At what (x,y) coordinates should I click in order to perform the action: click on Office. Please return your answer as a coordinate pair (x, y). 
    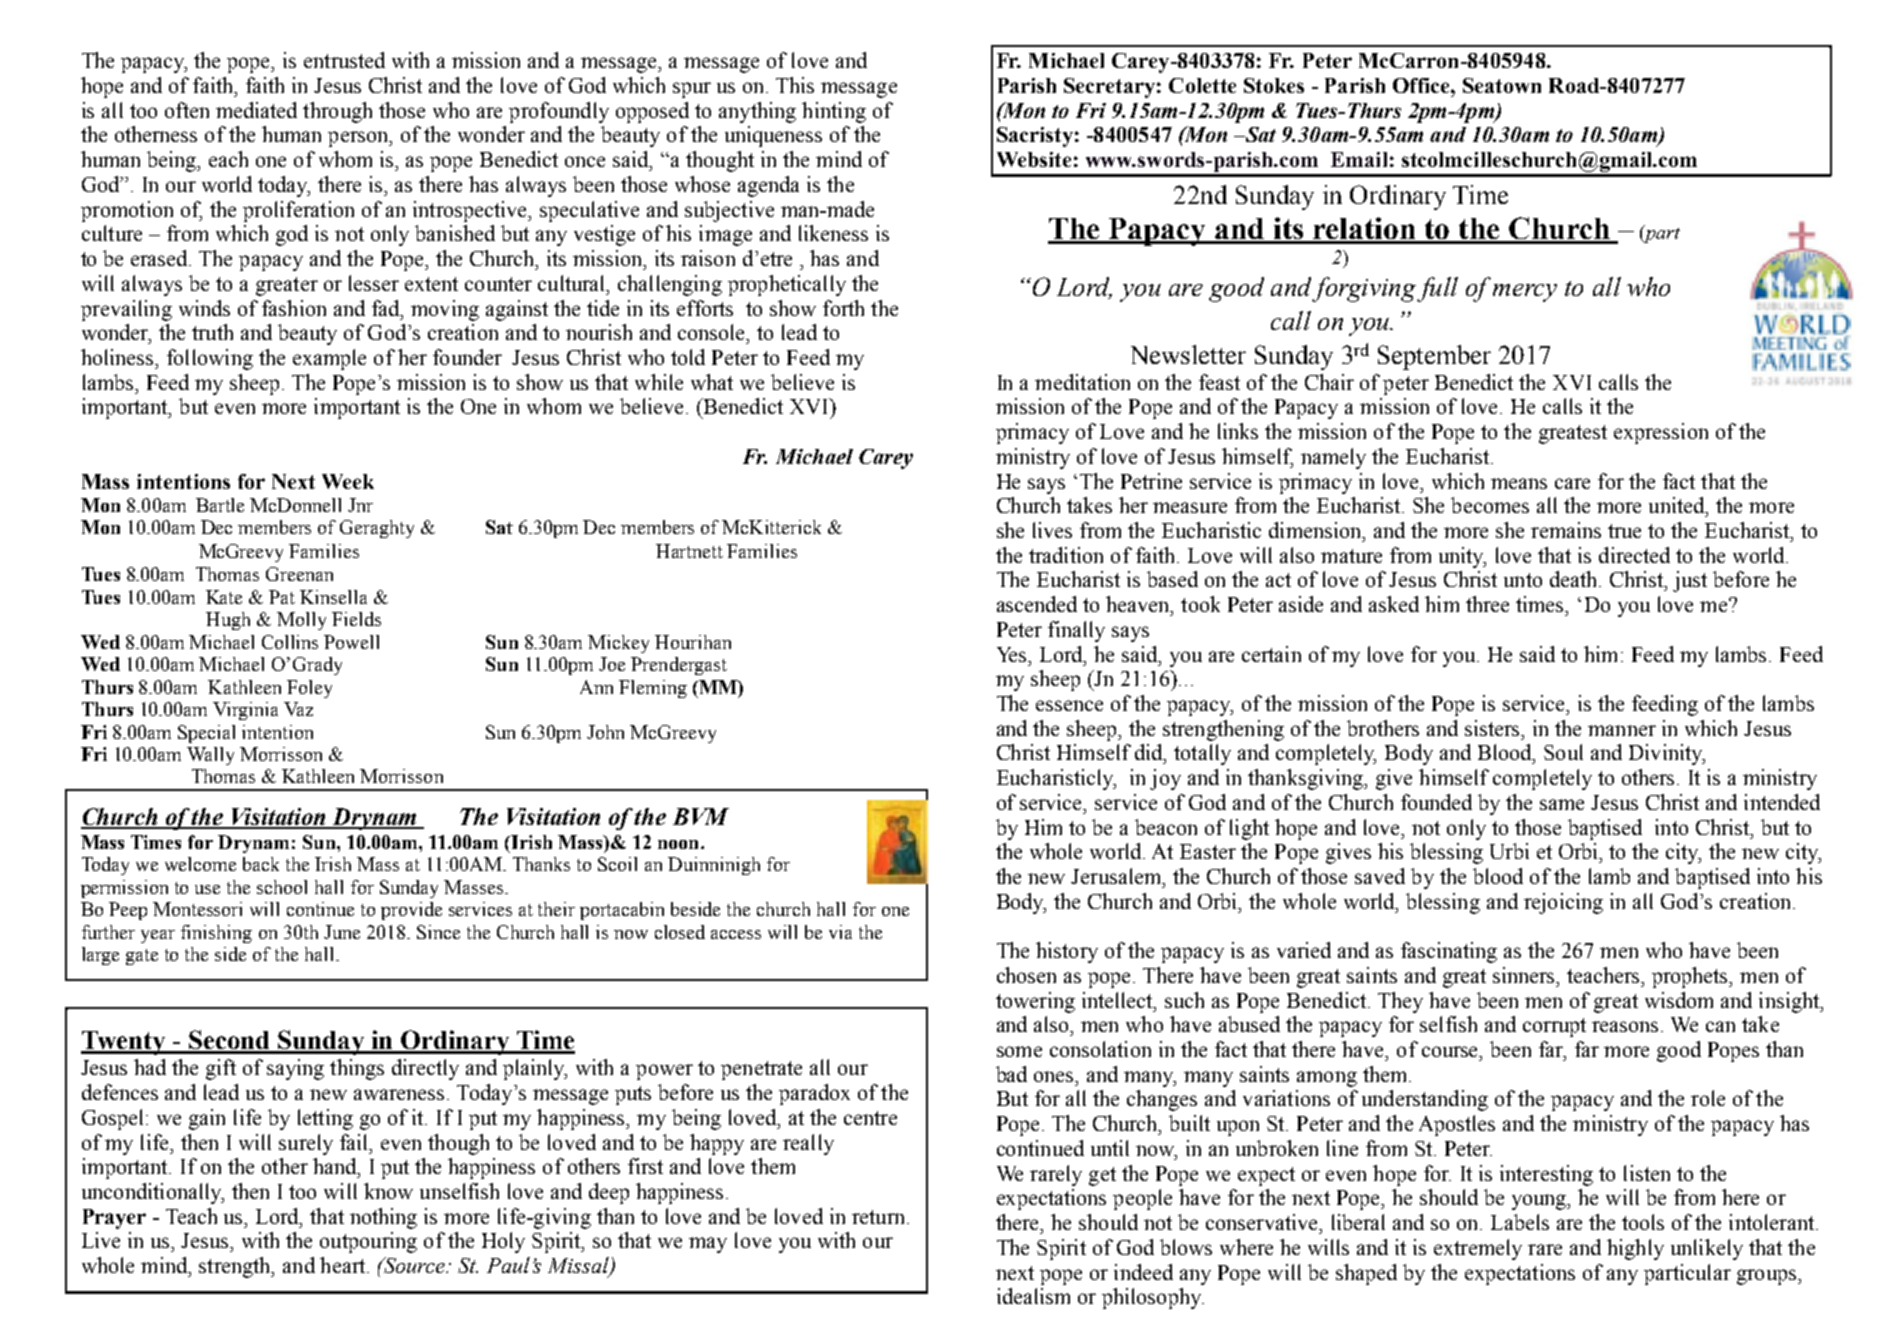
    Looking at the image, I should click on (1422, 85).
